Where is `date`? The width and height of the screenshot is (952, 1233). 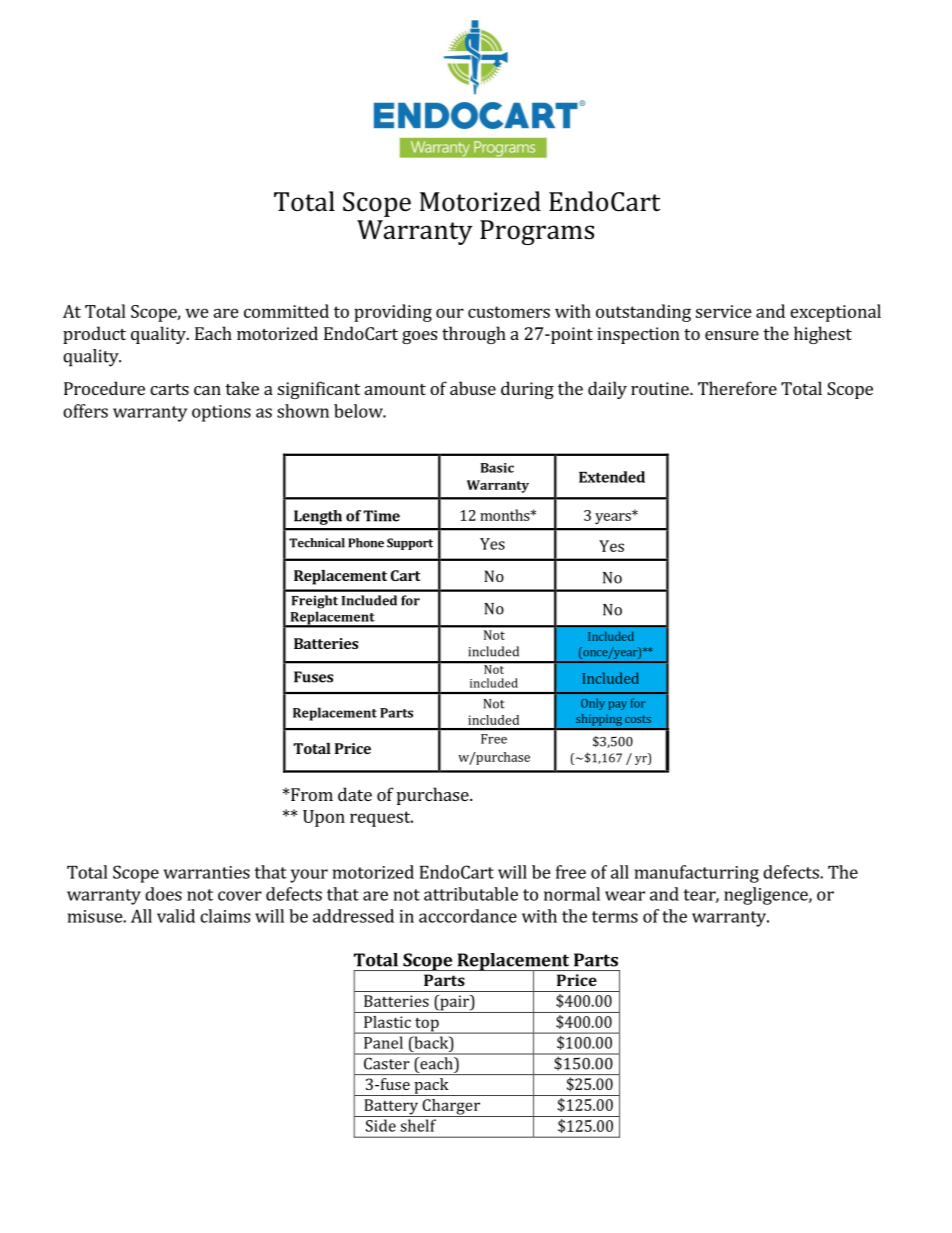
date is located at coordinates (355, 794).
